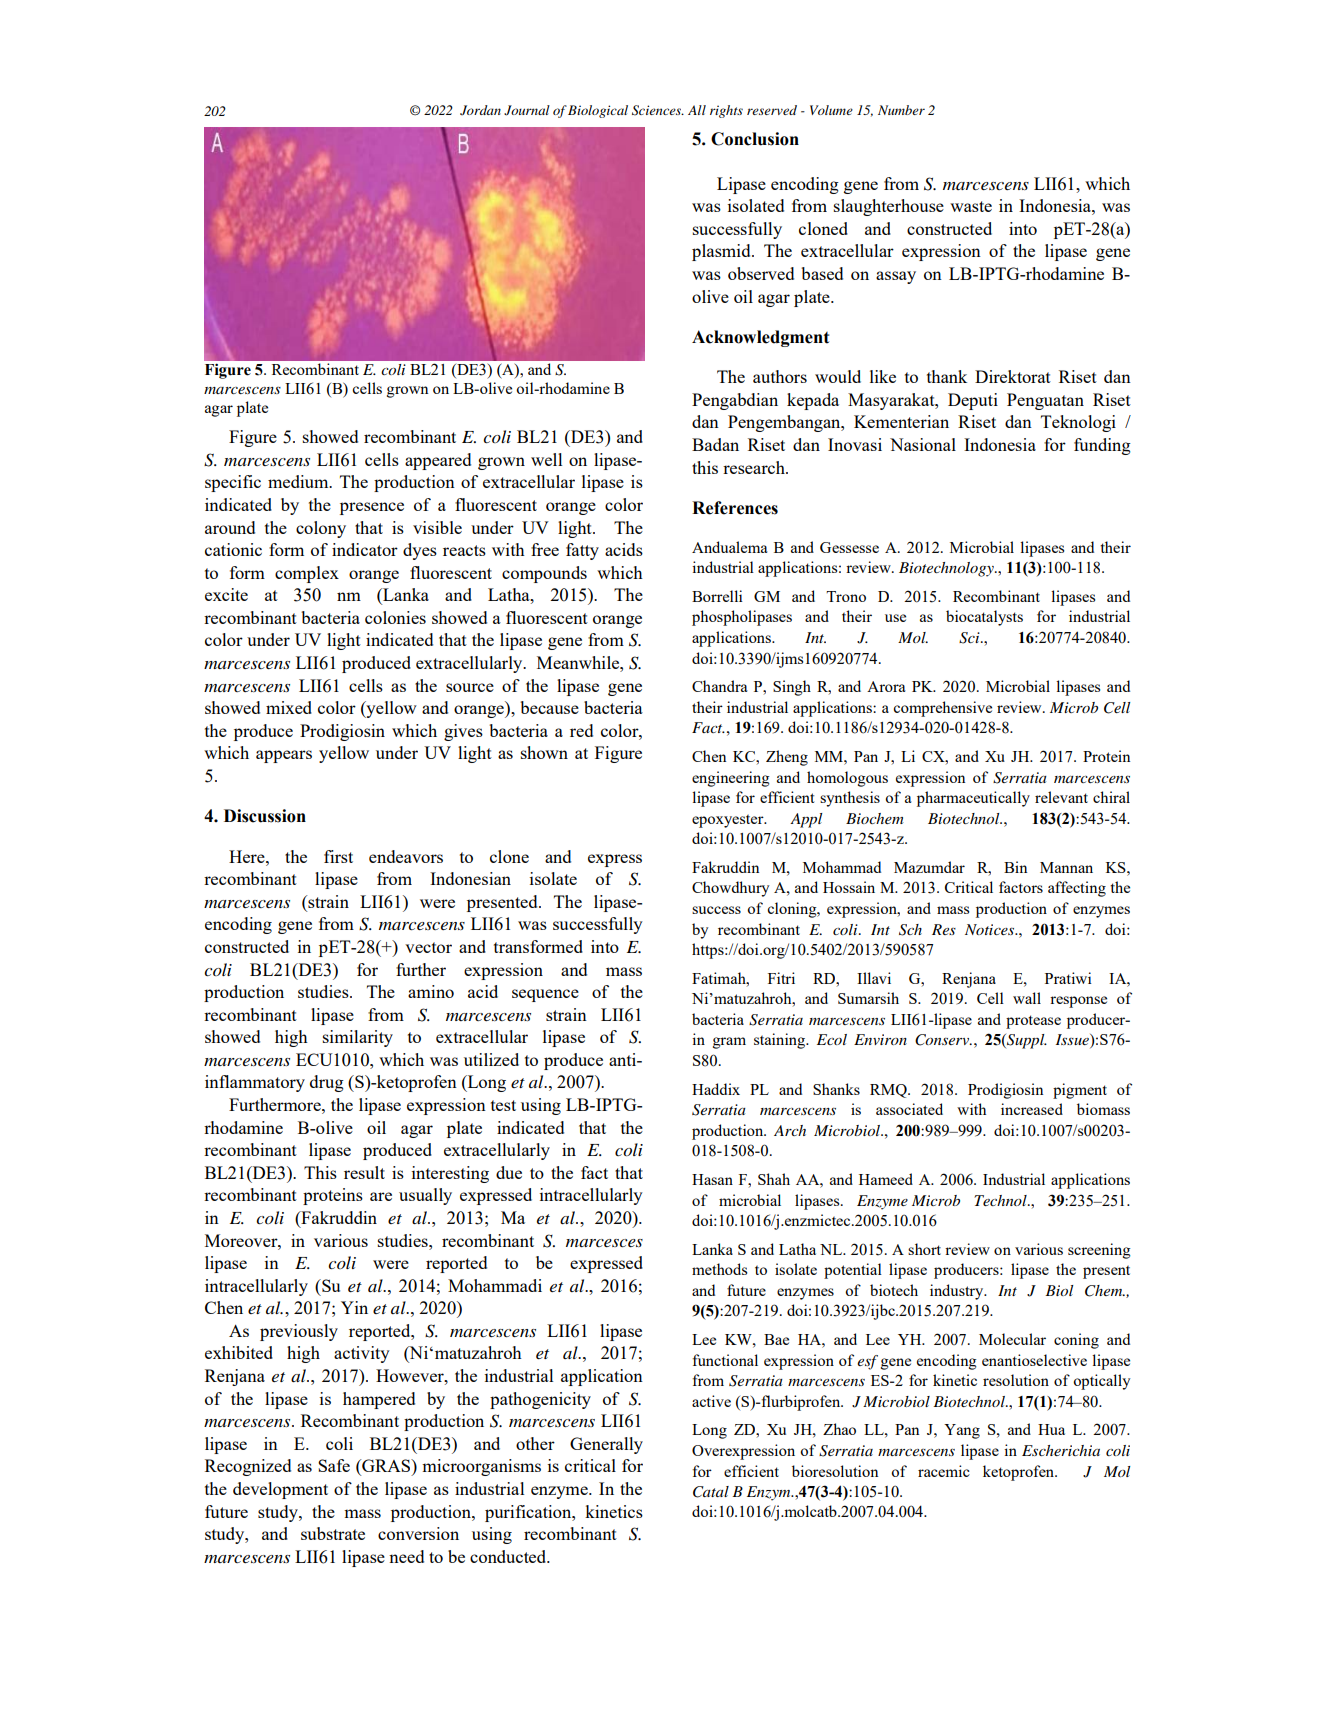  What do you see at coordinates (944, 1471) in the image?
I see `racemic` at bounding box center [944, 1471].
